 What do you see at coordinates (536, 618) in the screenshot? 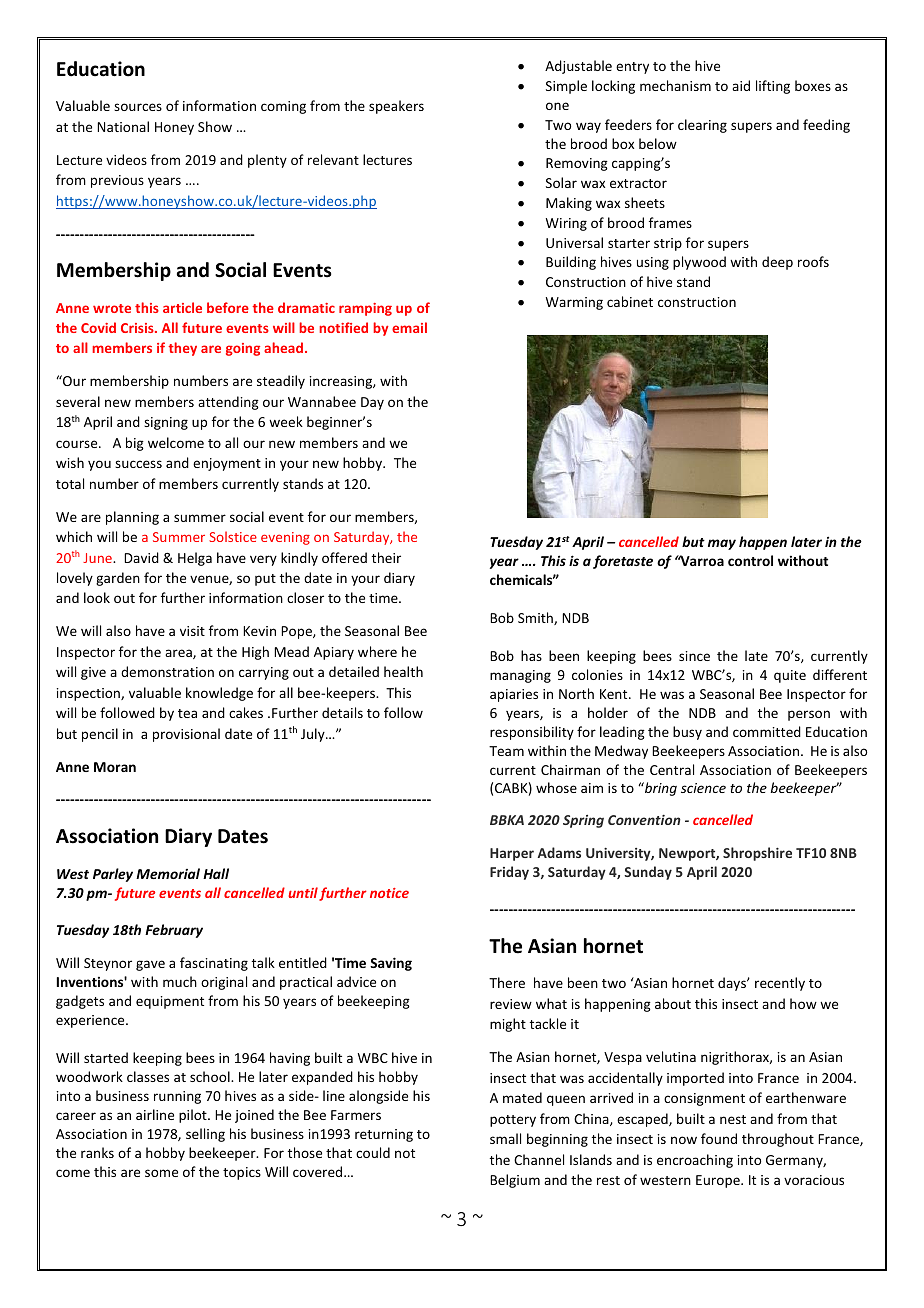
I see `Smith` at bounding box center [536, 618].
